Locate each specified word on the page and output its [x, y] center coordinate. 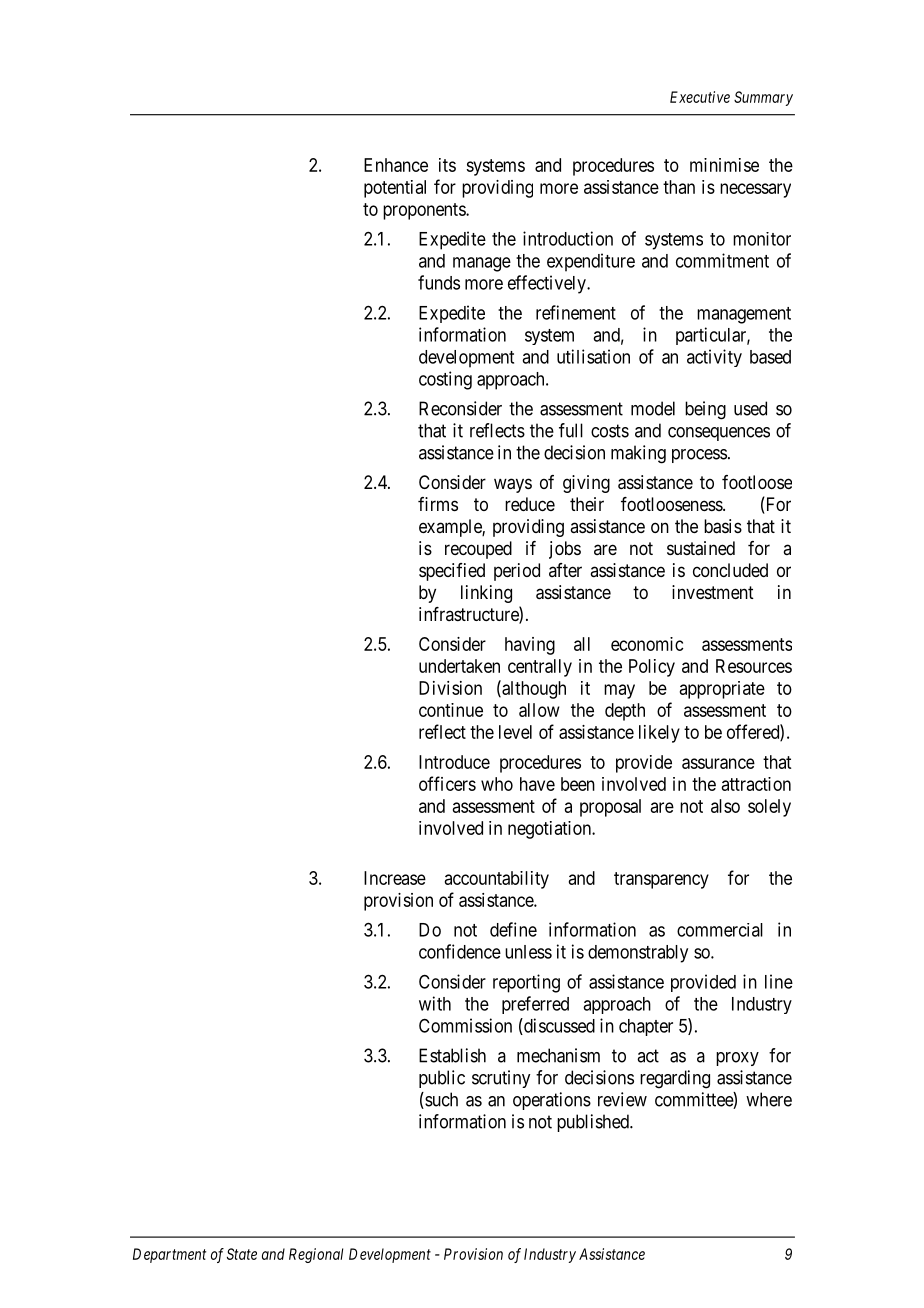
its [447, 165]
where [769, 1099]
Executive [700, 97]
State [242, 1254]
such [440, 1100]
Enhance [396, 165]
